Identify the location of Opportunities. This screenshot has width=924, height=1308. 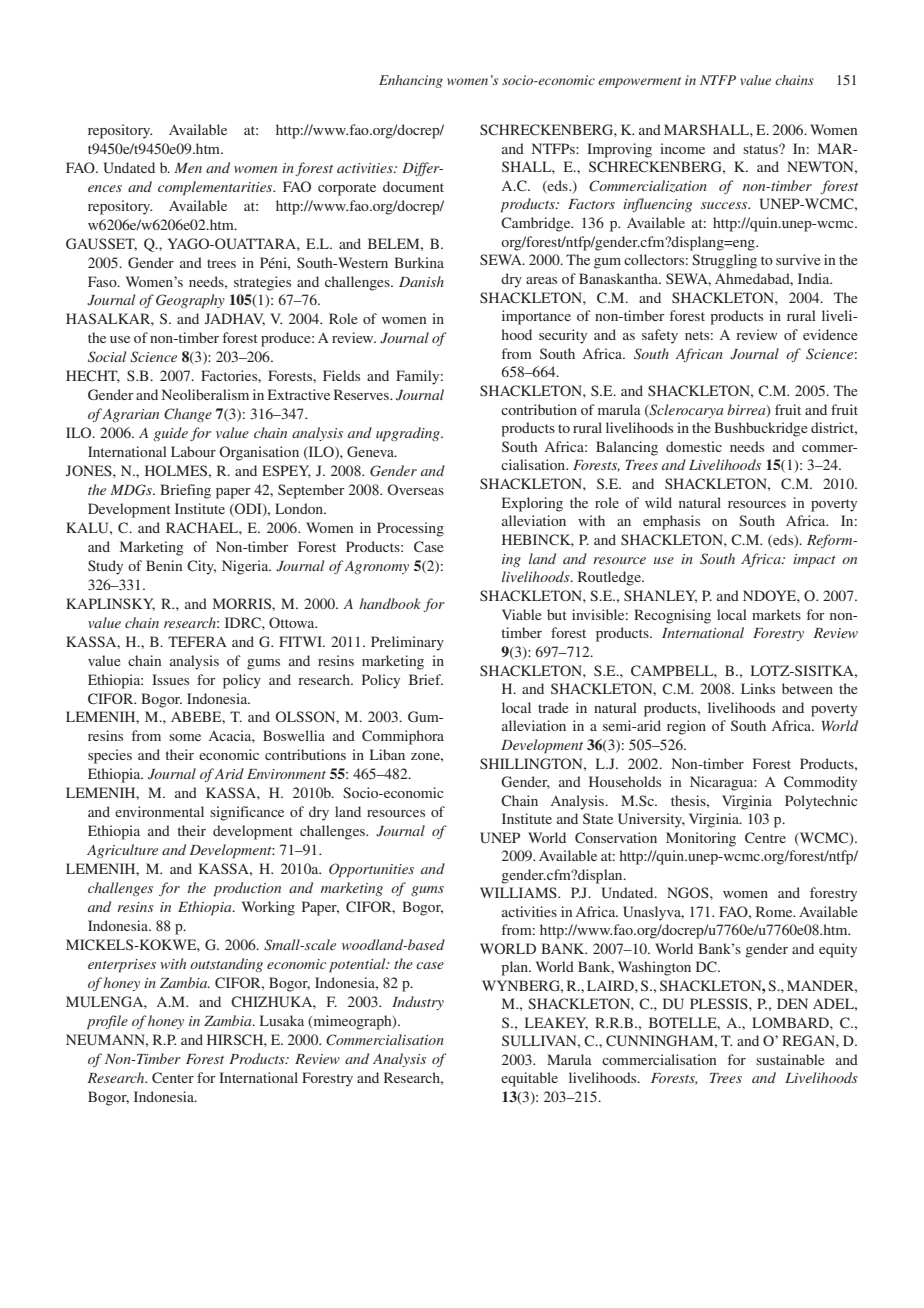
(371, 870).
